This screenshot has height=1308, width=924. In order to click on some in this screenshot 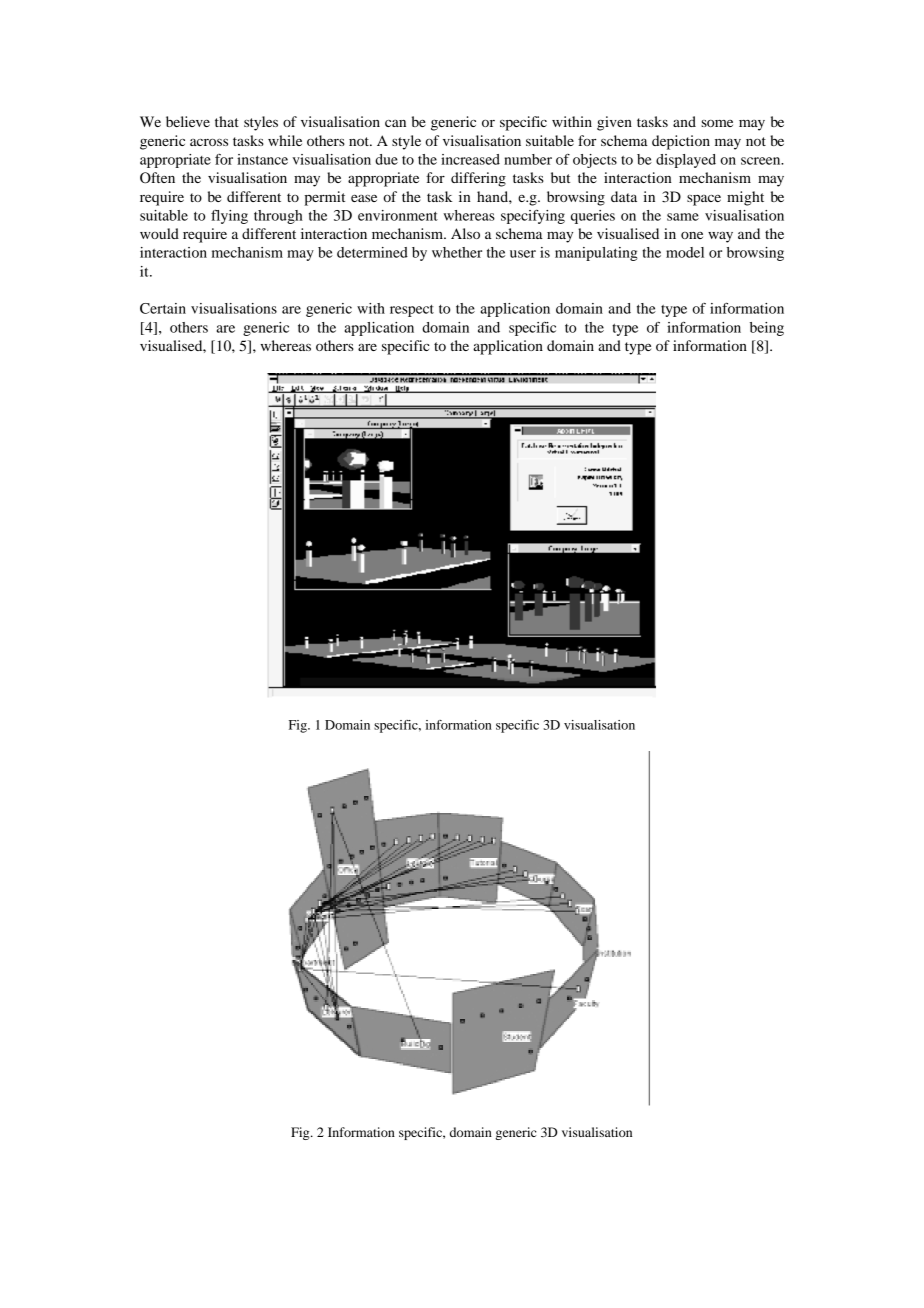, I will do `click(717, 123)`.
